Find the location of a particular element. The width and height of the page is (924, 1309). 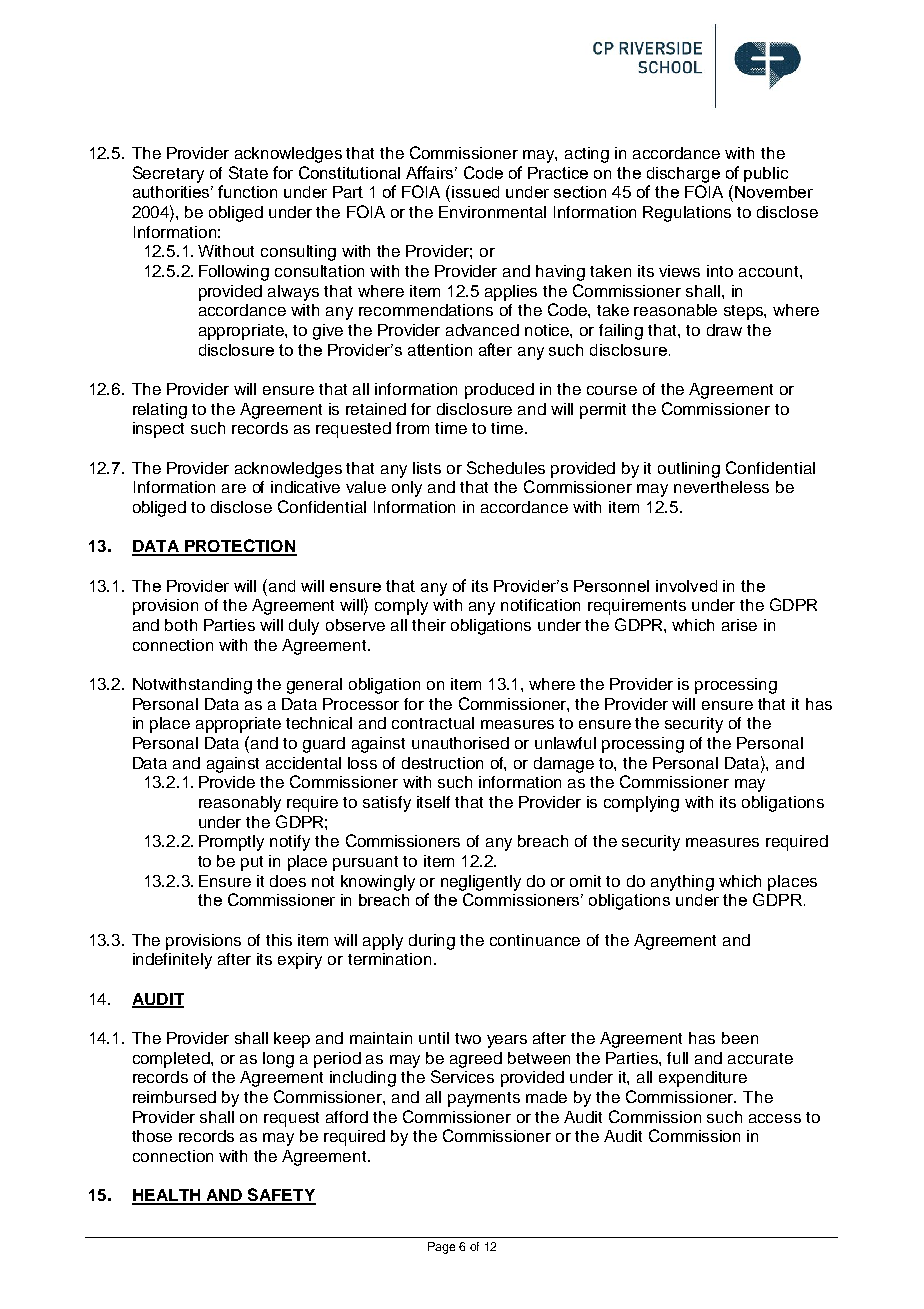

function is located at coordinates (247, 191).
